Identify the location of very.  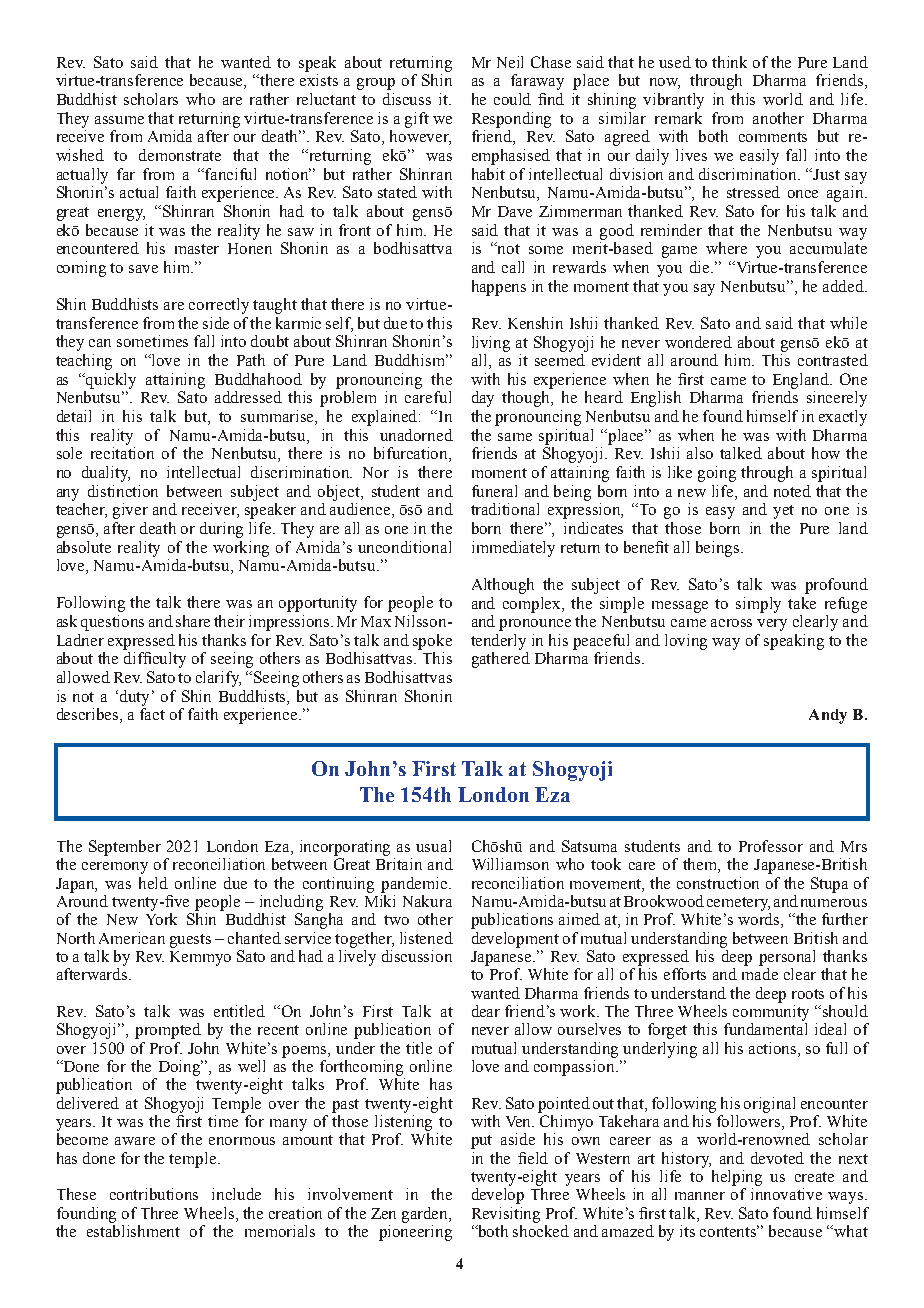
(772, 625).
